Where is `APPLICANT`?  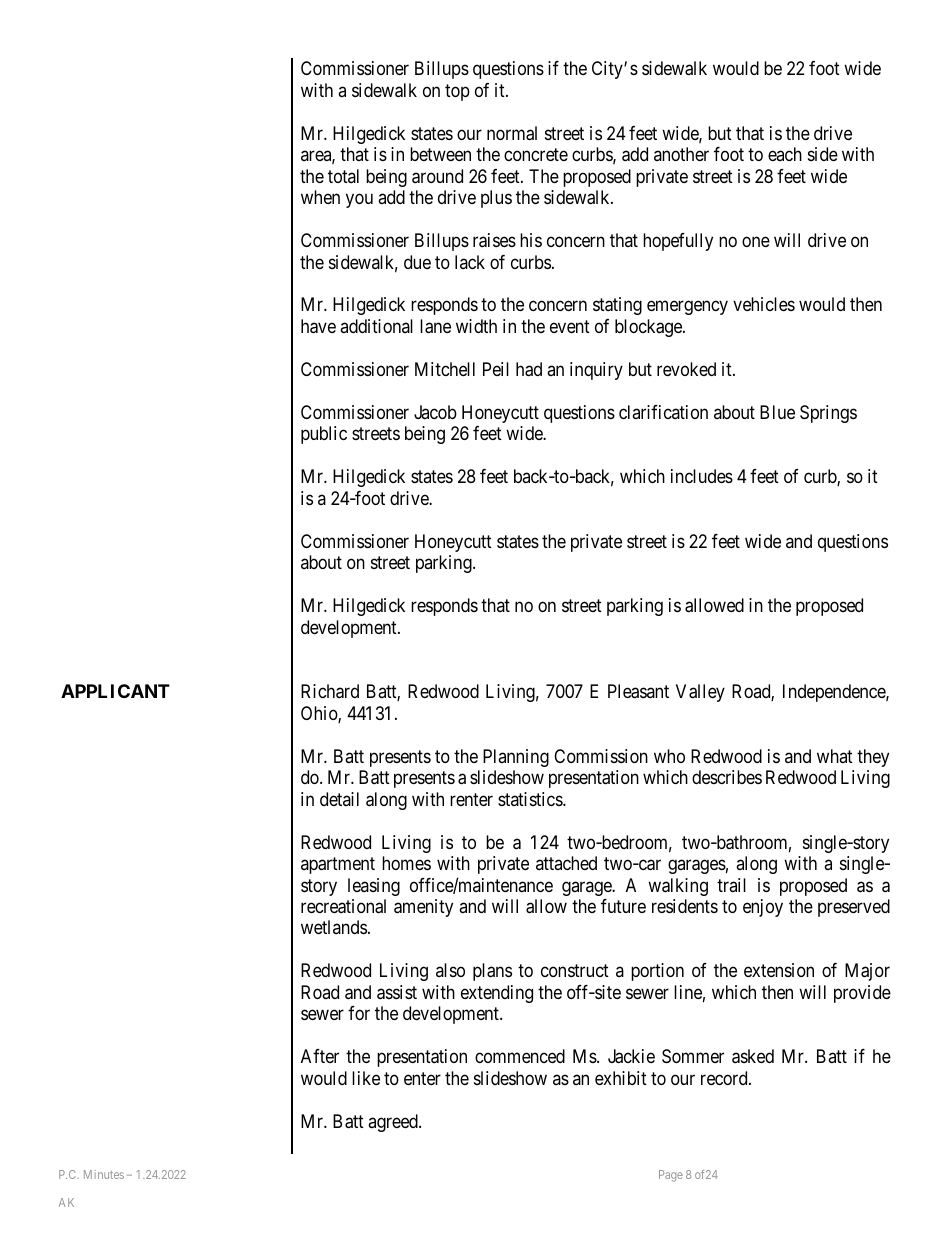 APPLICANT is located at coordinates (115, 691).
